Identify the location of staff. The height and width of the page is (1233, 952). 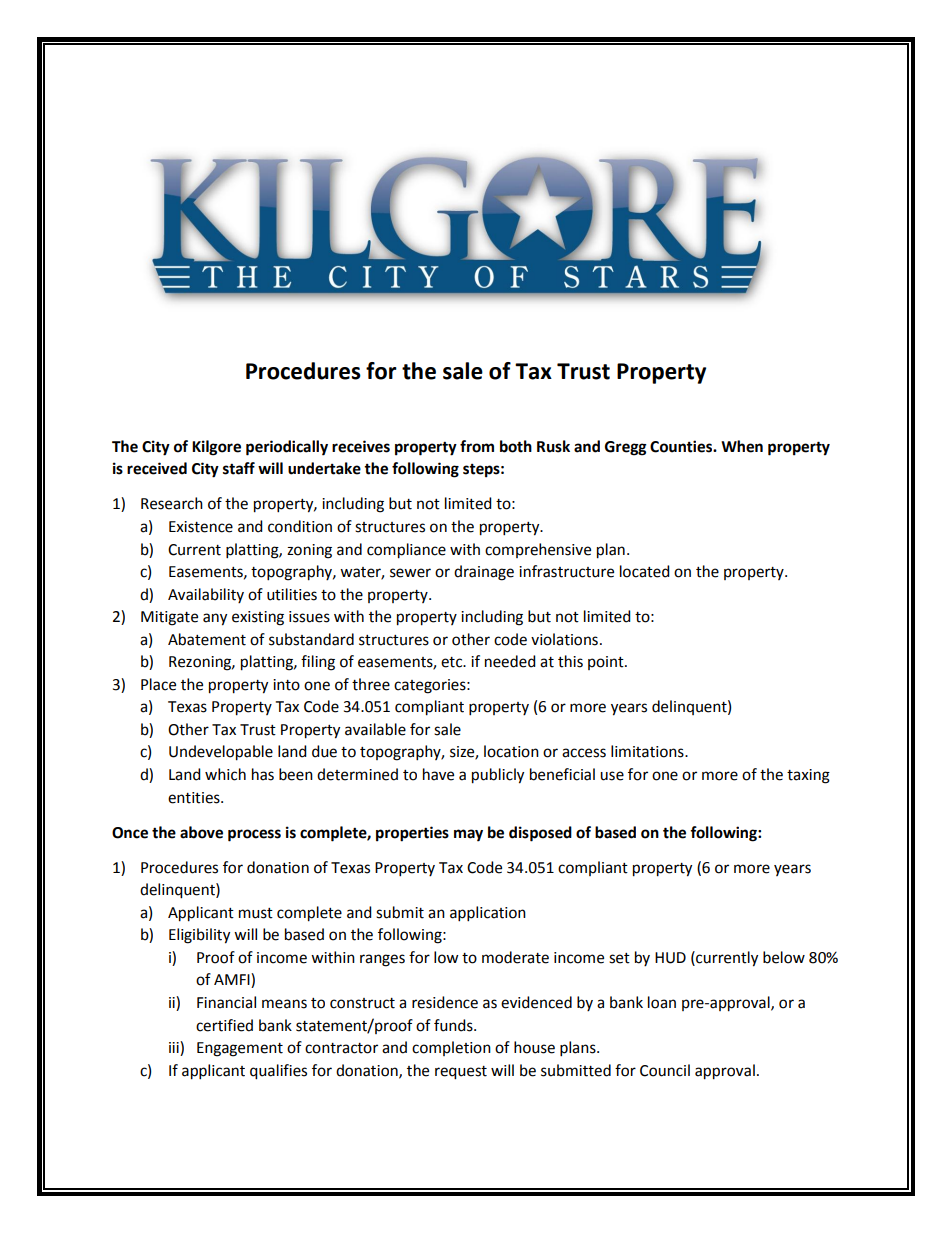
(239, 468).
